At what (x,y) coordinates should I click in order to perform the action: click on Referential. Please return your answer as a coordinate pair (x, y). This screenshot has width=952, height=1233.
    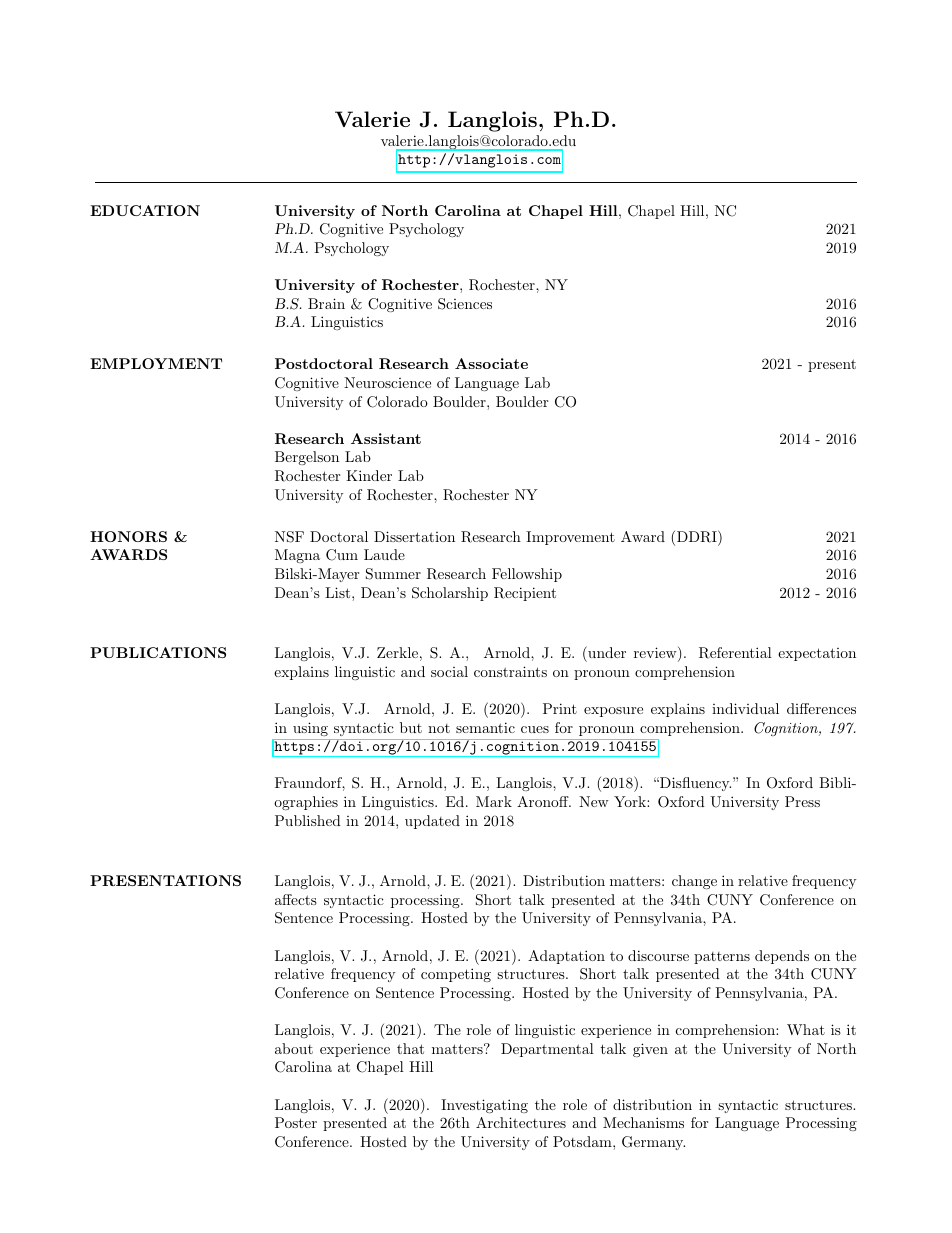
    Looking at the image, I should click on (735, 653).
